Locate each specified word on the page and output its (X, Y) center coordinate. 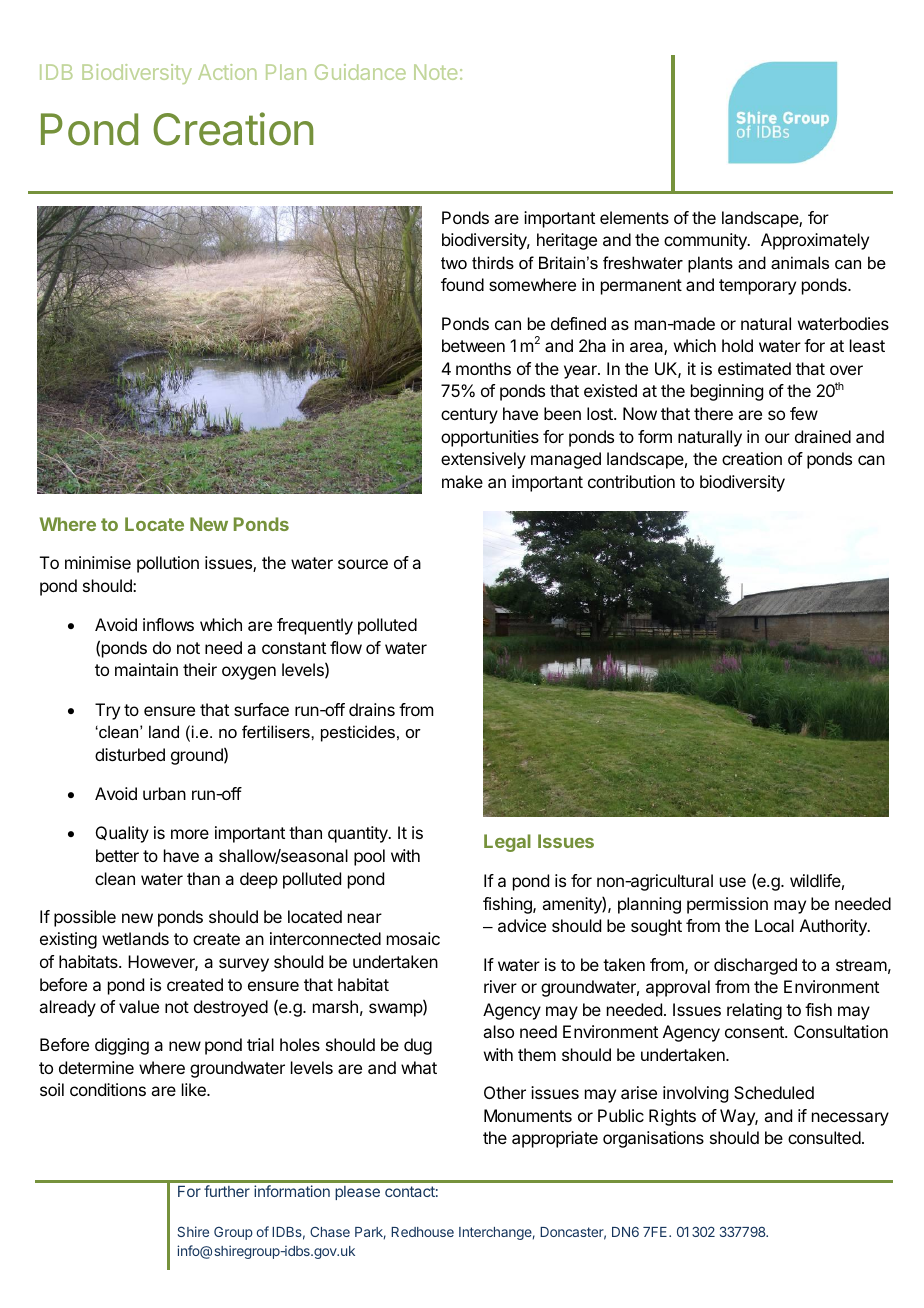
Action (227, 72)
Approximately (815, 241)
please (357, 1193)
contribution (631, 481)
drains (372, 709)
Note (435, 72)
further (227, 1191)
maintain (146, 669)
